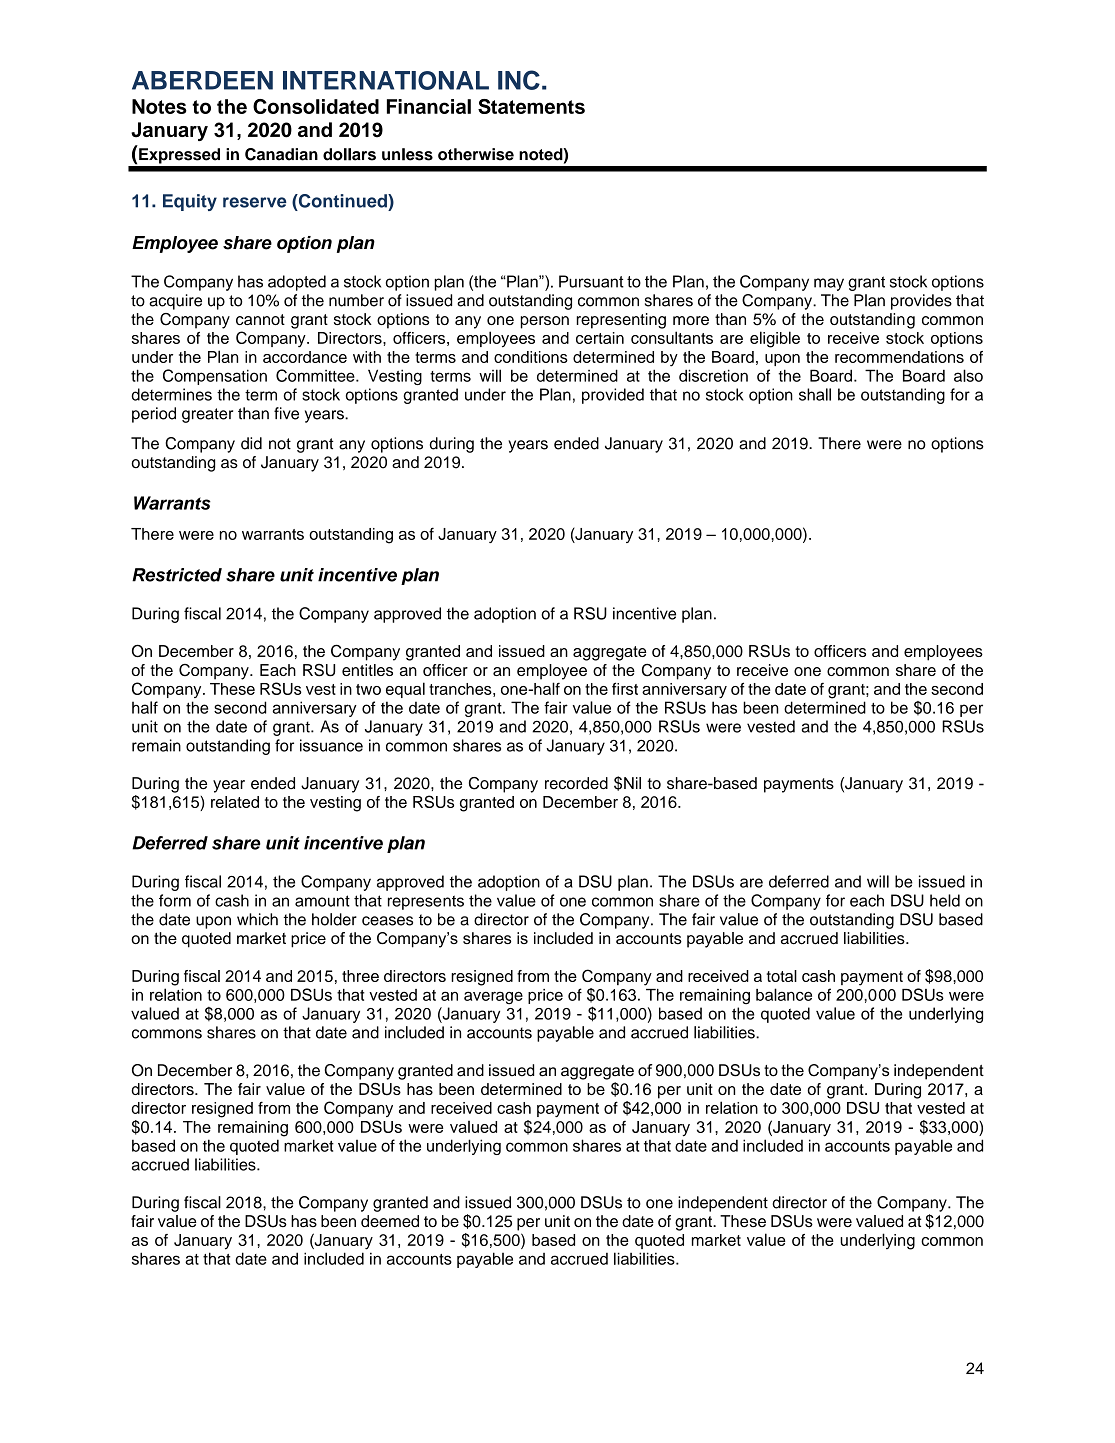 The width and height of the image is (1115, 1443). I want to click on deemed, so click(390, 1221).
